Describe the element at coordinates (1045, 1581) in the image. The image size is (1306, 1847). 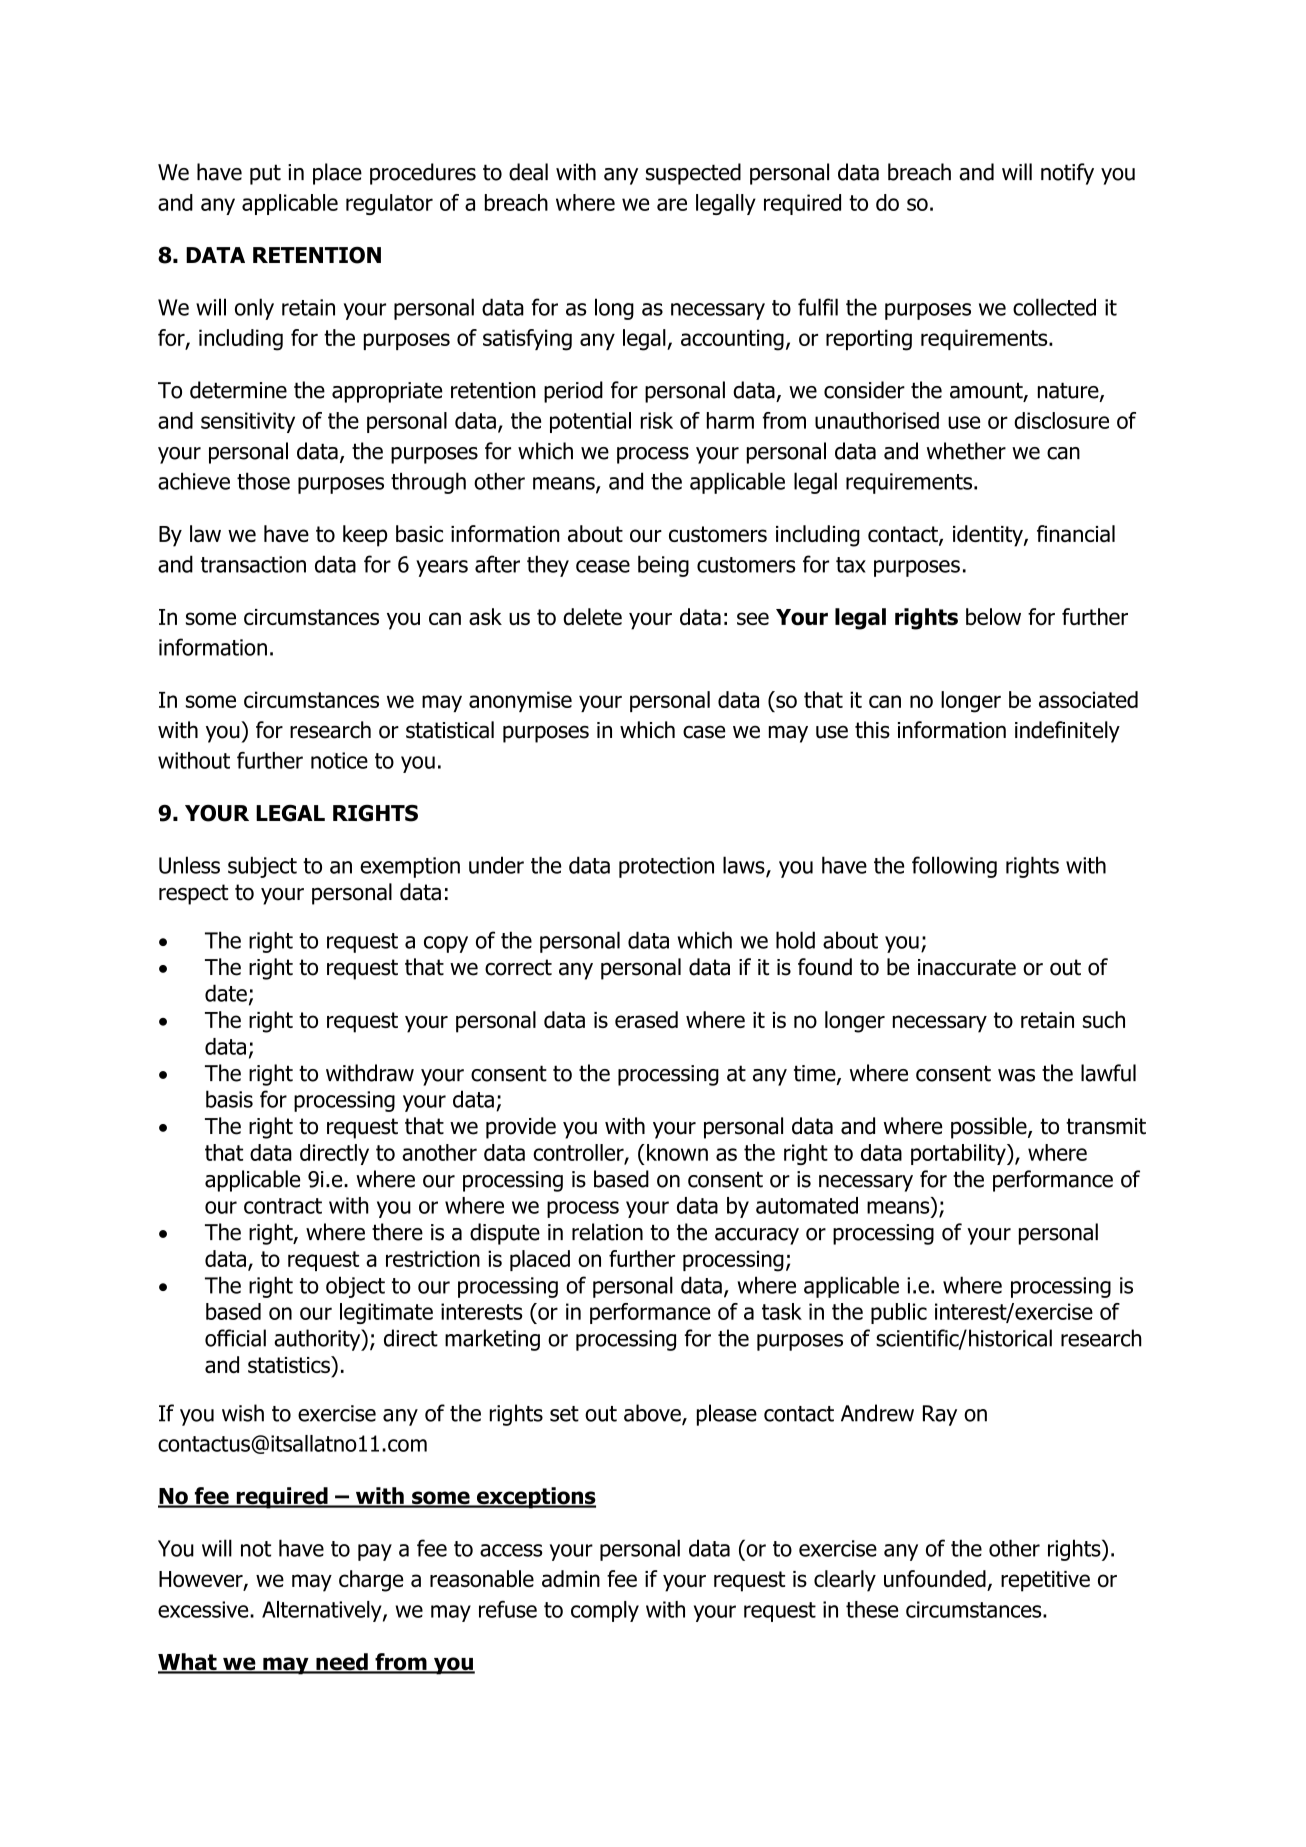
I see `repetitive` at that location.
